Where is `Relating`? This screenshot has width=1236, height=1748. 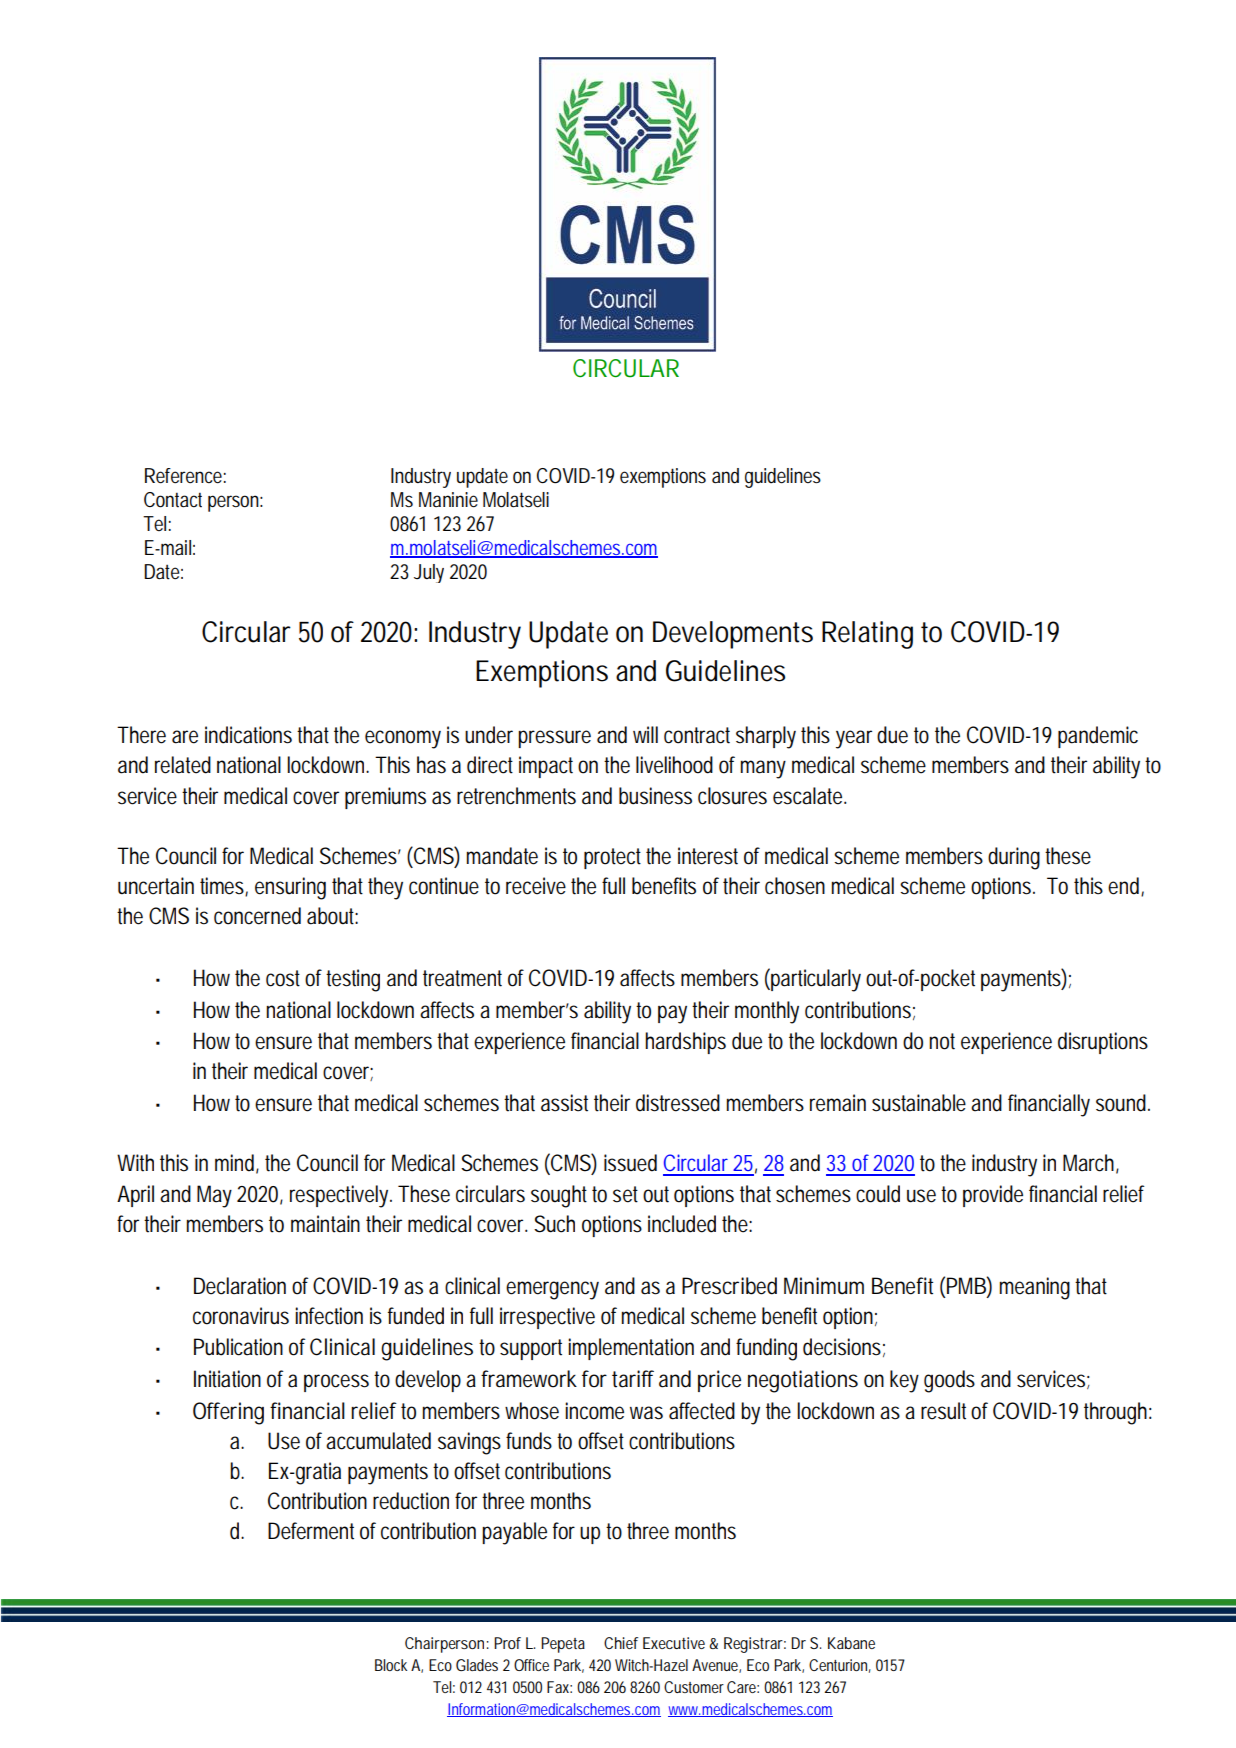 Relating is located at coordinates (867, 635).
